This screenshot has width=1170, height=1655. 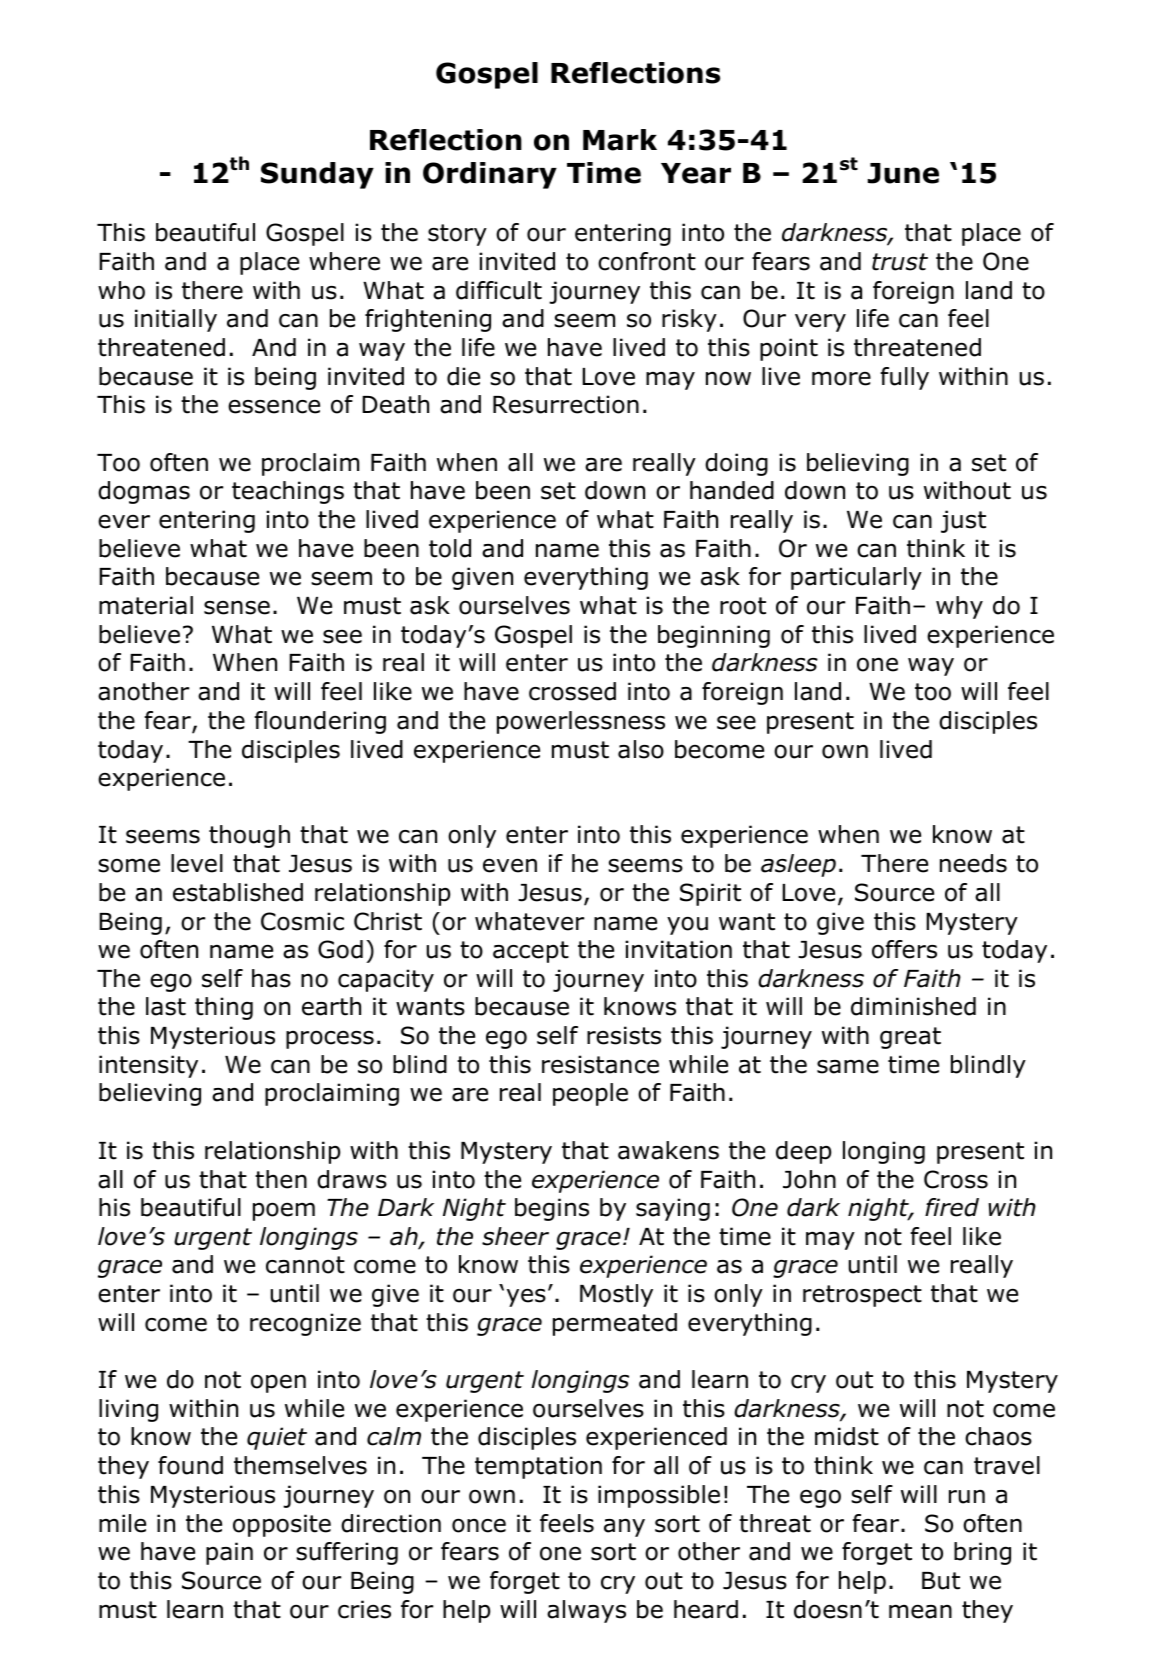 What do you see at coordinates (490, 175) in the screenshot?
I see `Ordinary` at bounding box center [490, 175].
